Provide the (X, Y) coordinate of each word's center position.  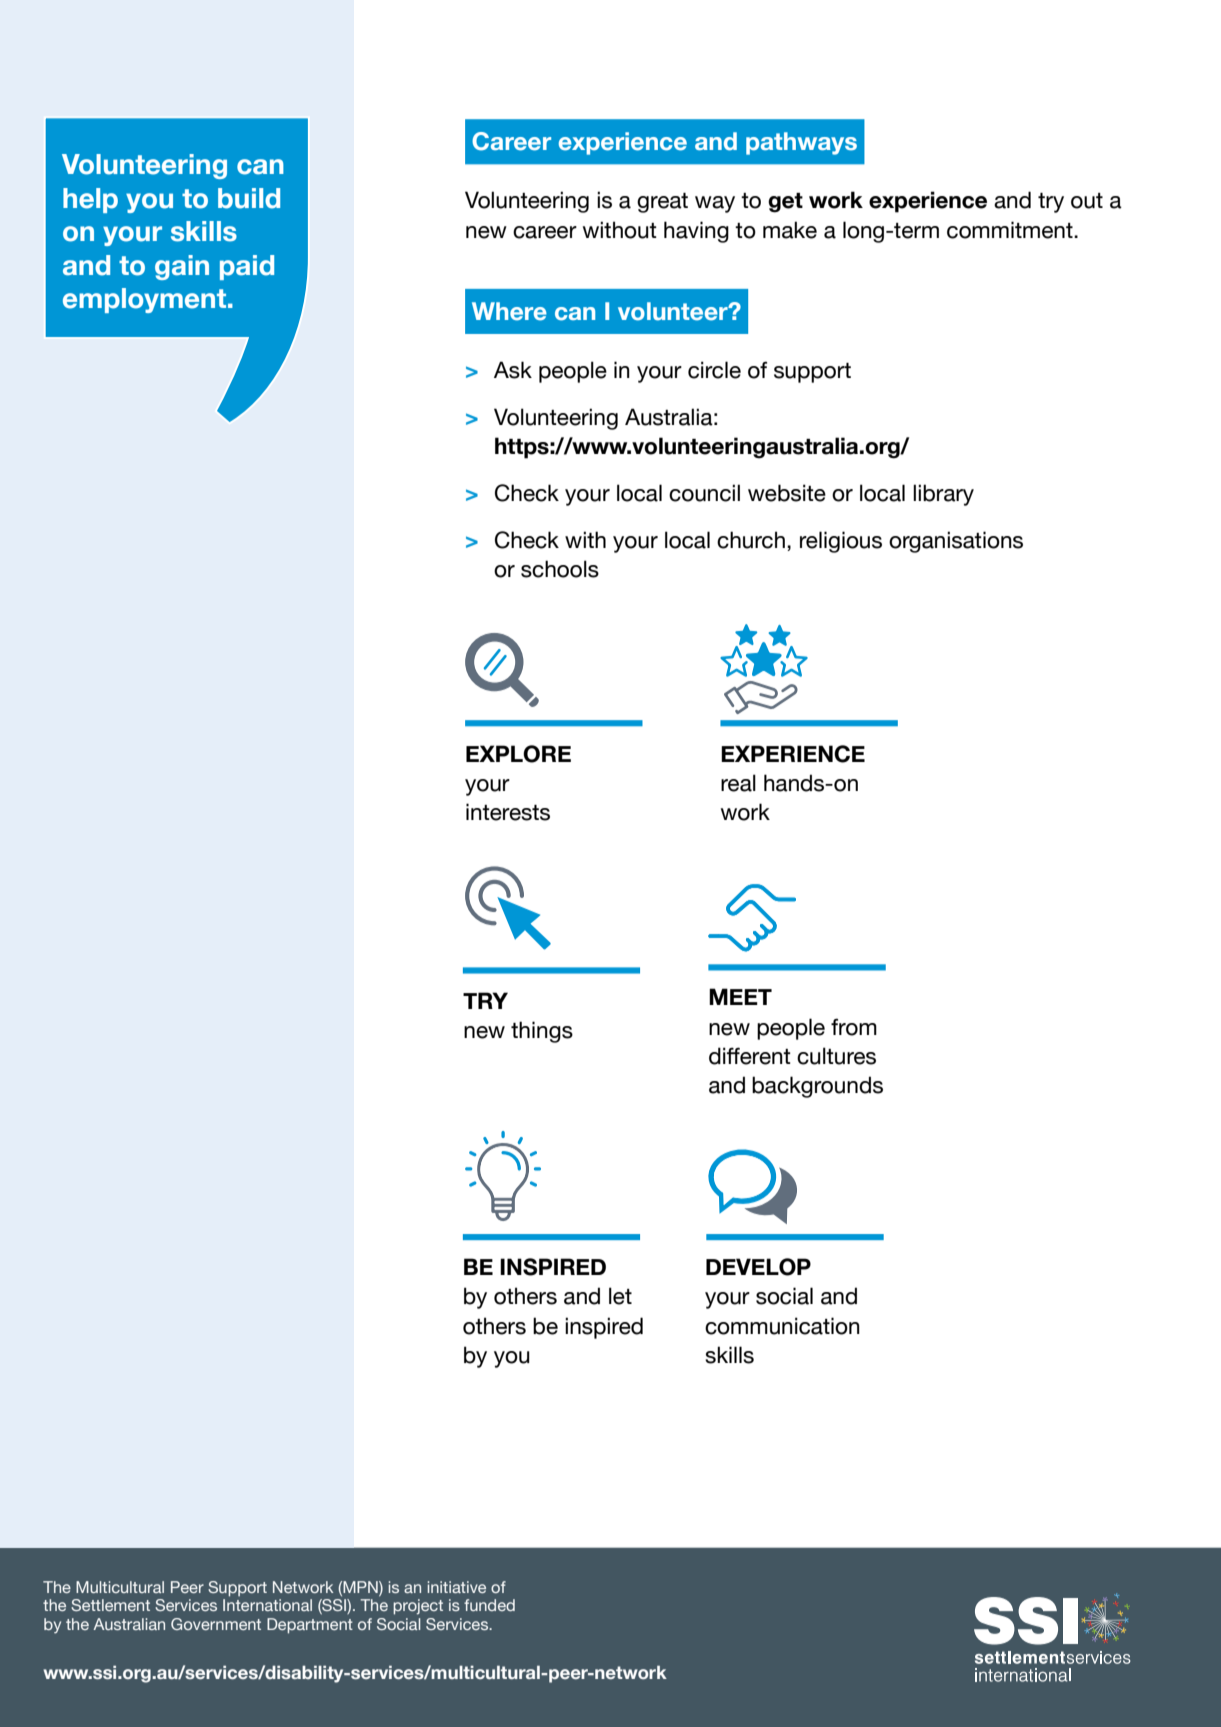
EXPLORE (518, 754)
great (662, 203)
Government (216, 1624)
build (249, 198)
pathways (801, 143)
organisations (956, 542)
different (750, 1056)
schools (560, 569)
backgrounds (817, 1087)
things (542, 1032)
